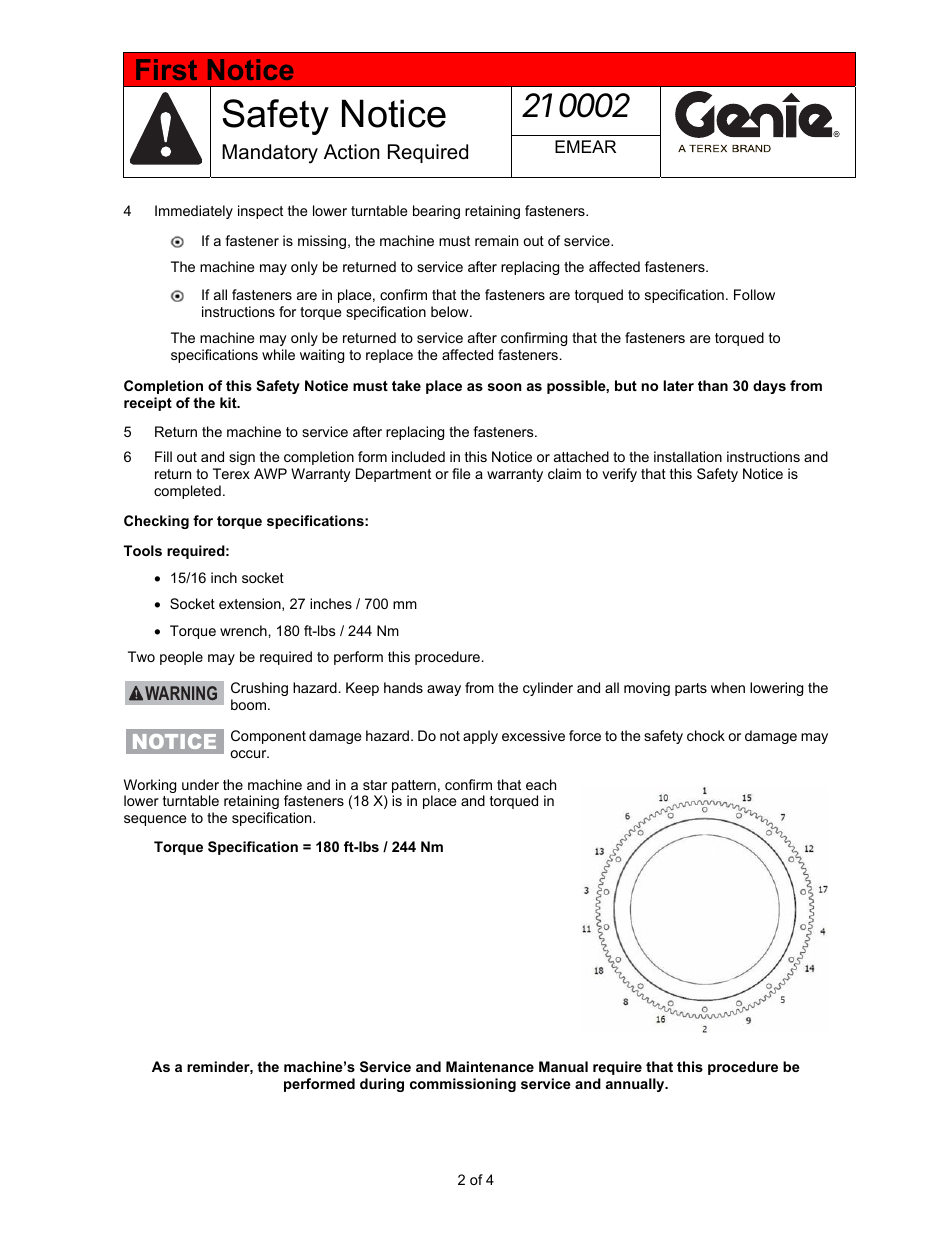  What do you see at coordinates (200, 784) in the image?
I see `under` at bounding box center [200, 784].
